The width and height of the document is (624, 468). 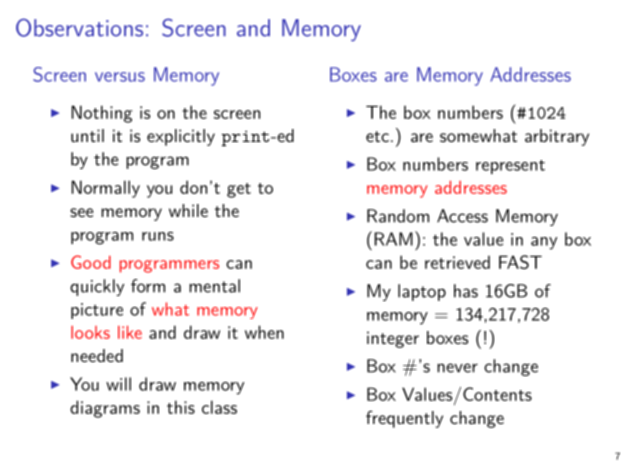 I want to click on versus, so click(x=120, y=77).
